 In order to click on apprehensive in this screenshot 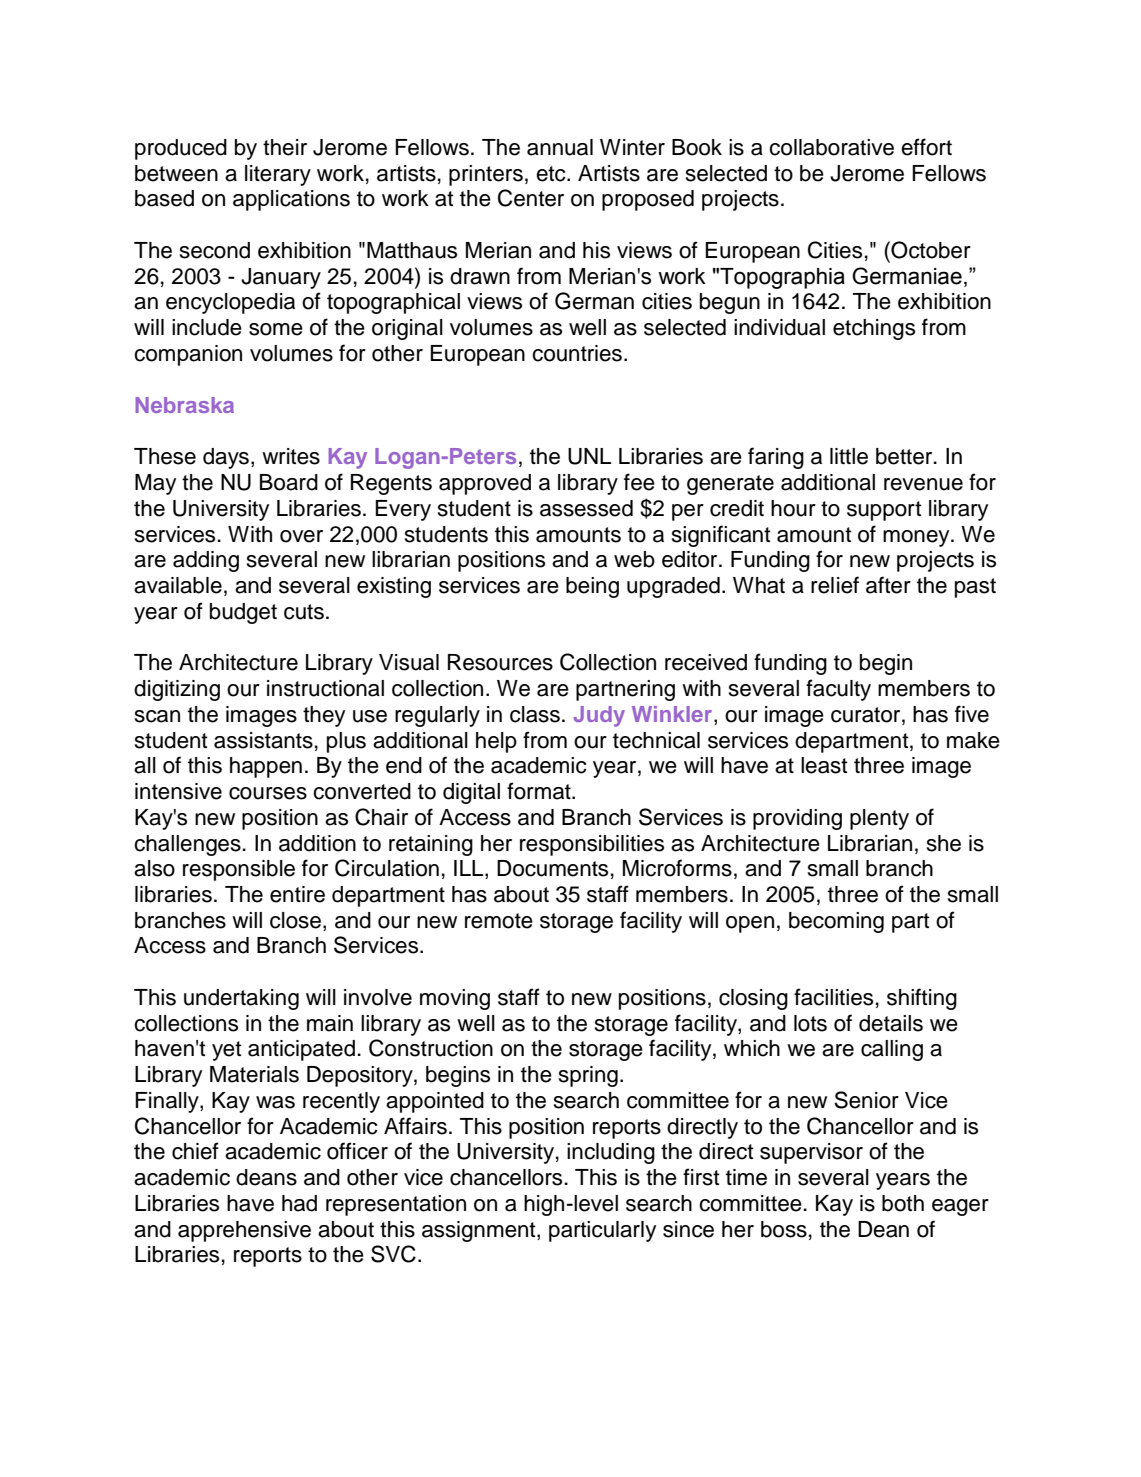, I will do `click(244, 1231)`.
